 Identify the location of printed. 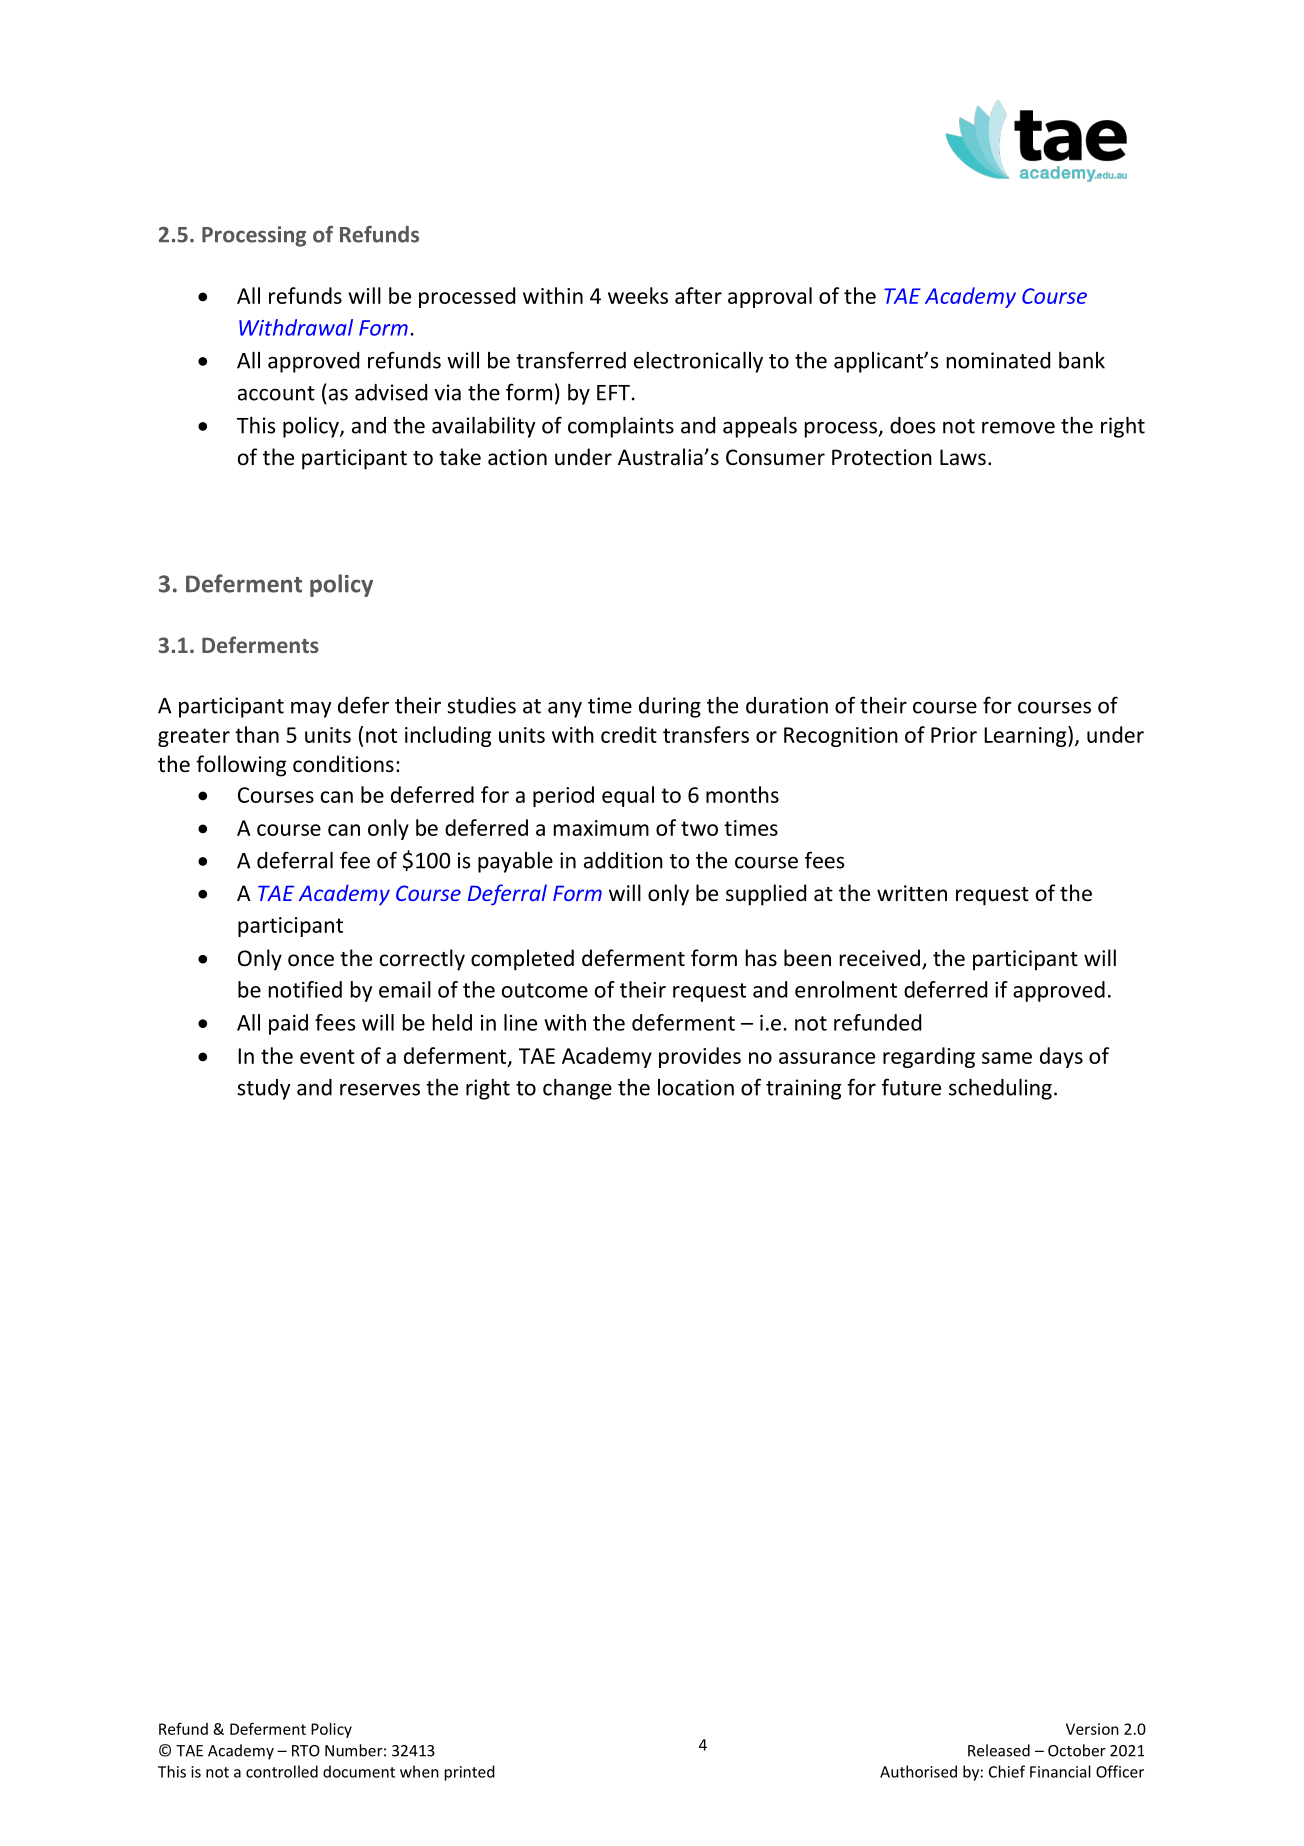
(470, 1773).
